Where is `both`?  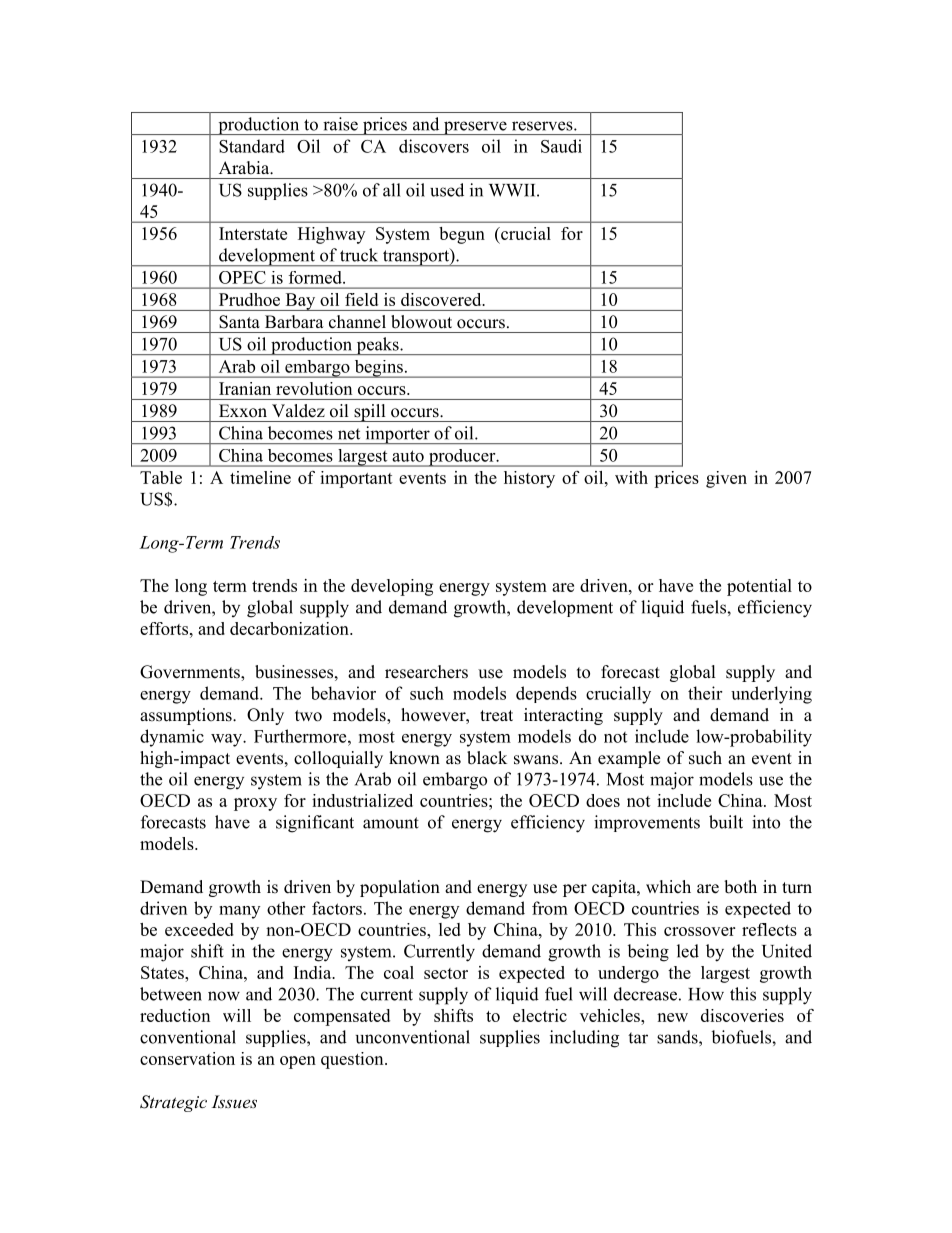
both is located at coordinates (740, 887).
